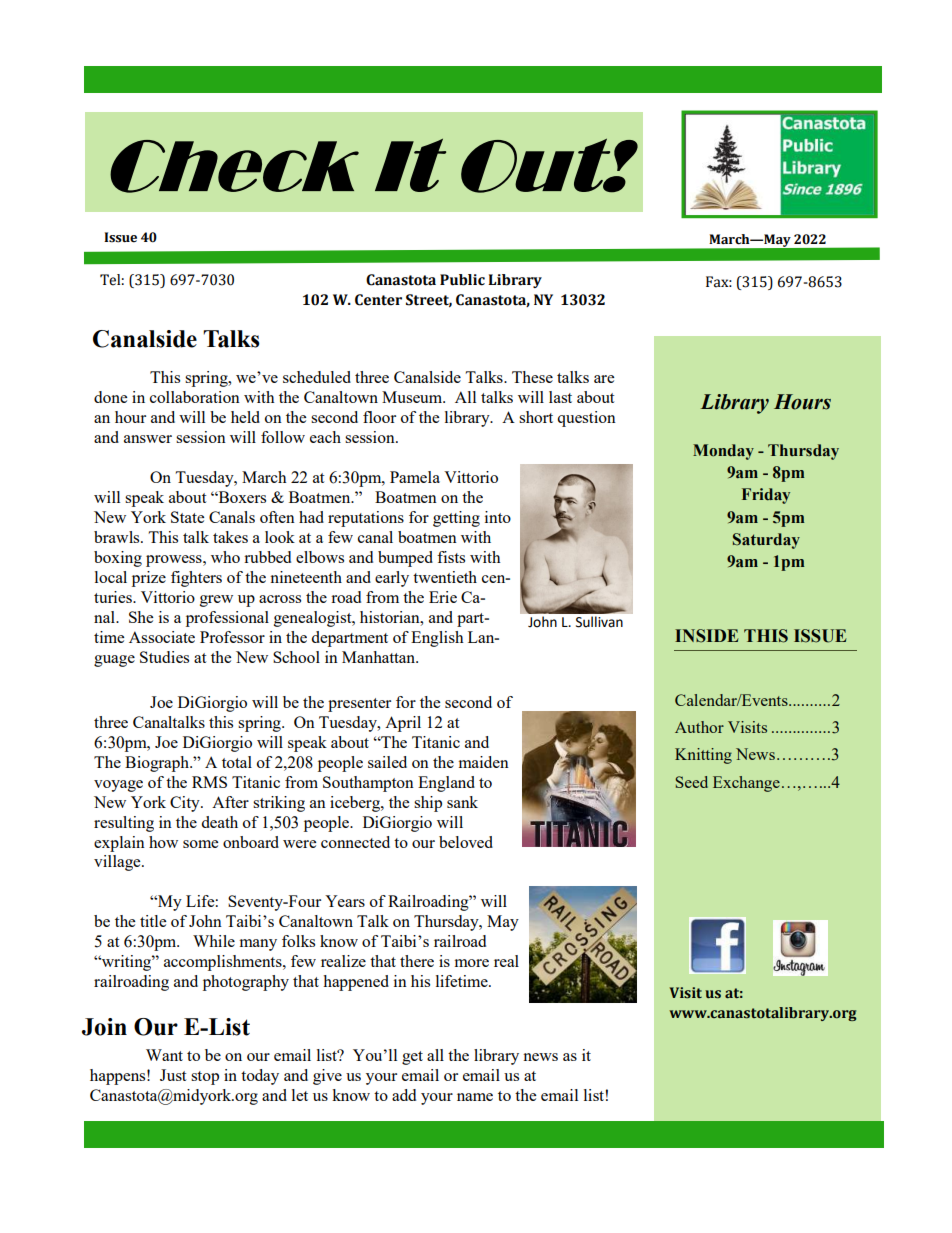 The image size is (952, 1233). I want to click on Public, so click(462, 280).
